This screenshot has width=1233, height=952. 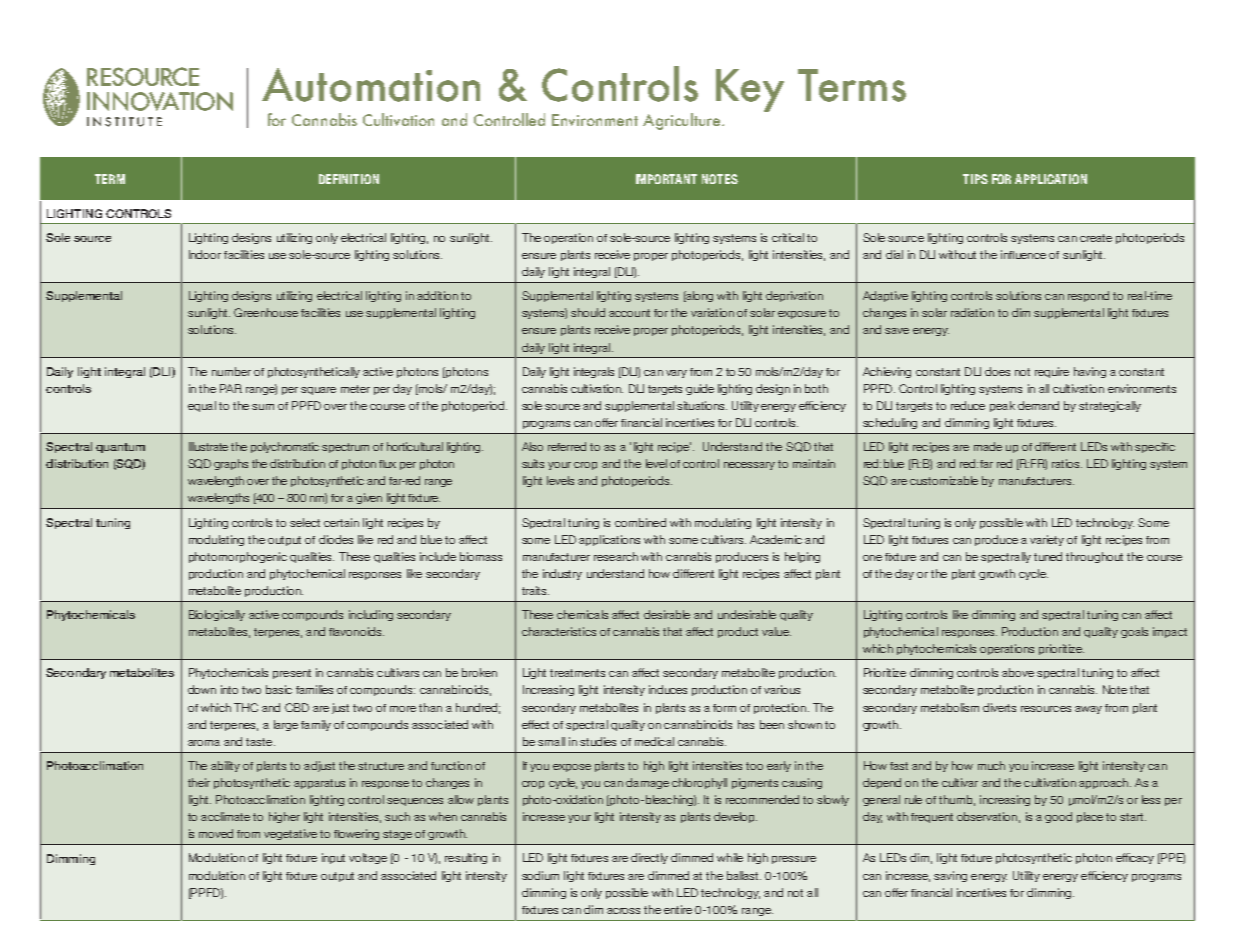 What do you see at coordinates (1048, 556) in the screenshot?
I see `tuned` at bounding box center [1048, 556].
